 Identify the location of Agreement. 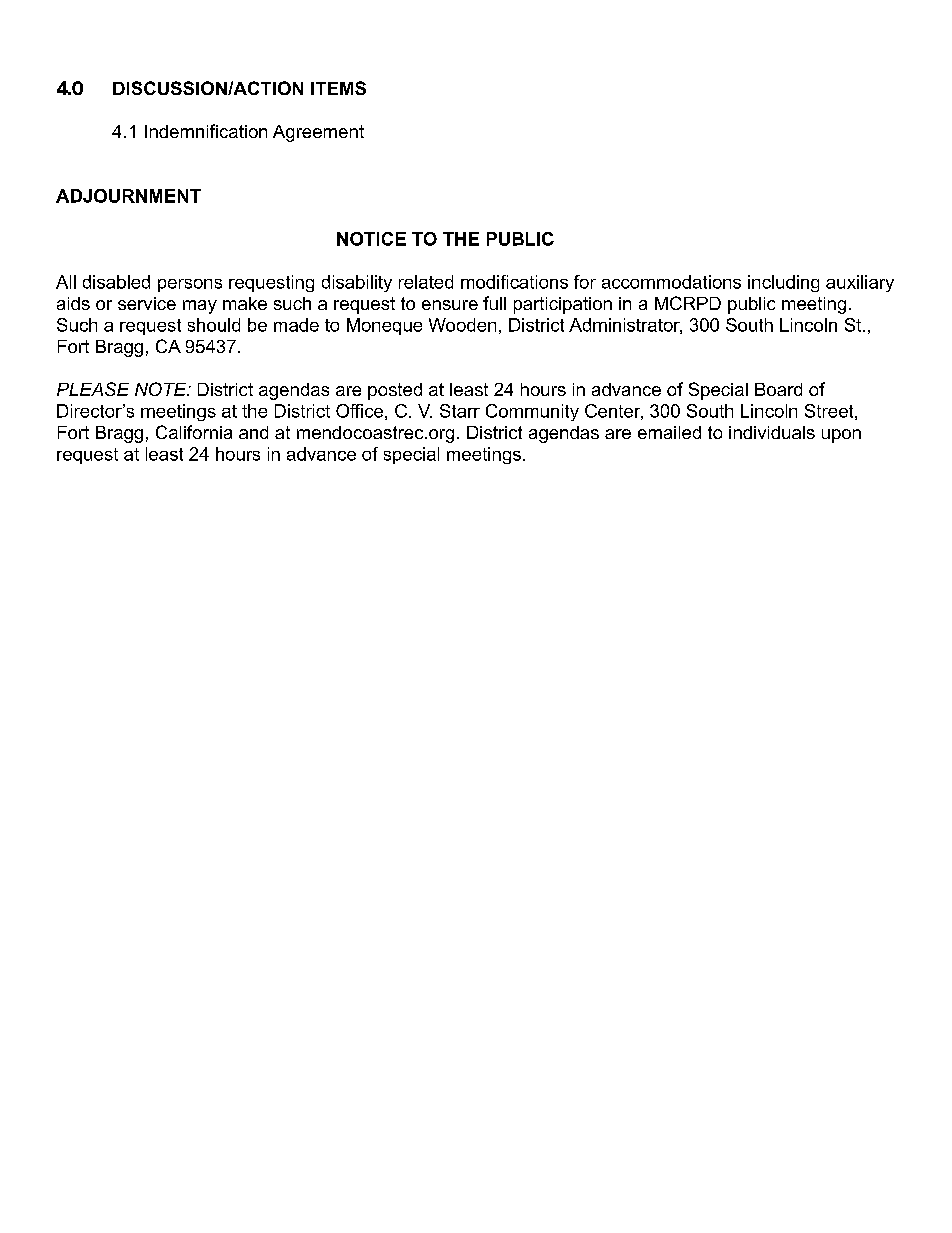
(318, 133).
